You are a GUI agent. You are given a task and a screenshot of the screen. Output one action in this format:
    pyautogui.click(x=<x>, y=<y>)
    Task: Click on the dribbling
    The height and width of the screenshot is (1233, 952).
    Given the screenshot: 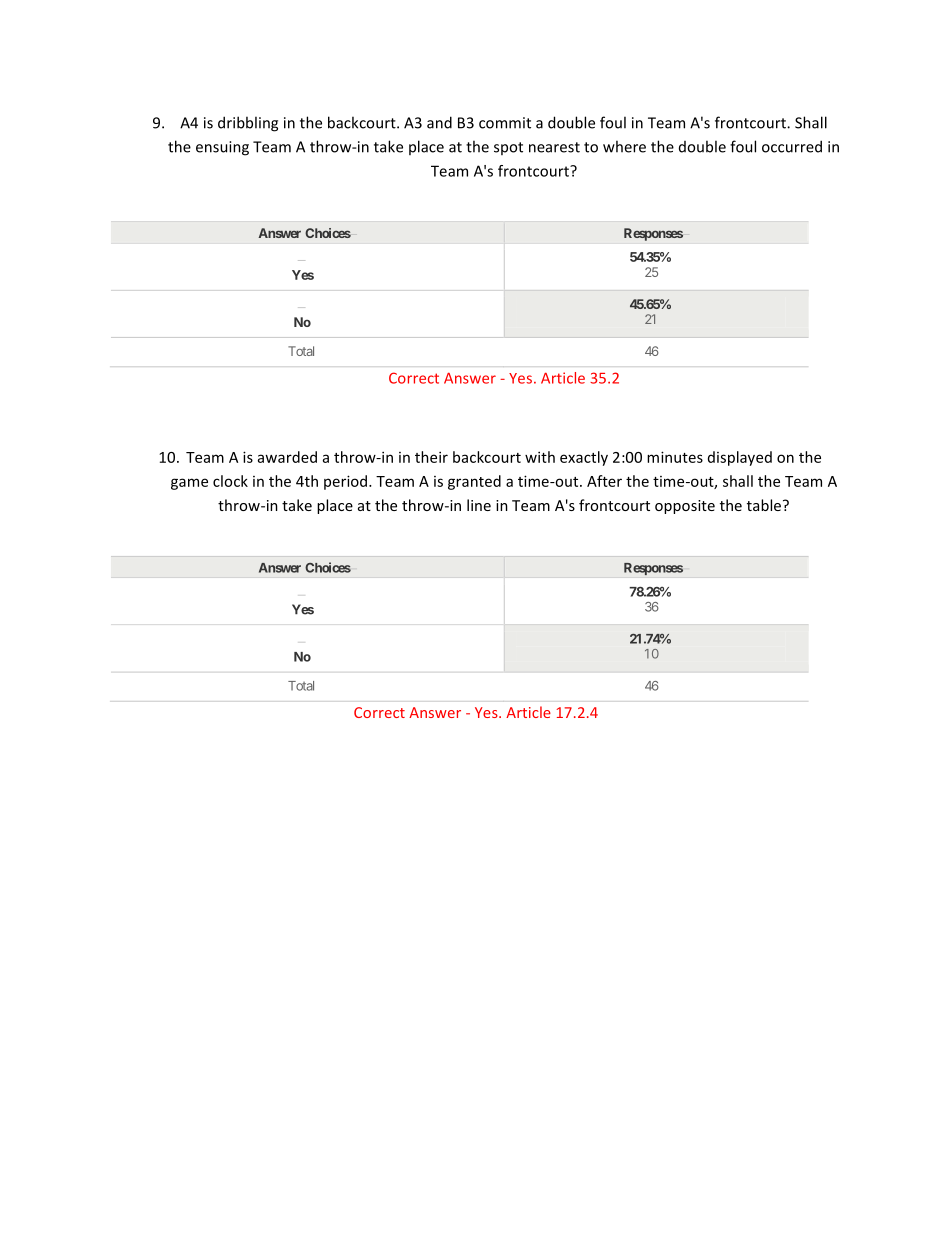 What is the action you would take?
    pyautogui.click(x=248, y=124)
